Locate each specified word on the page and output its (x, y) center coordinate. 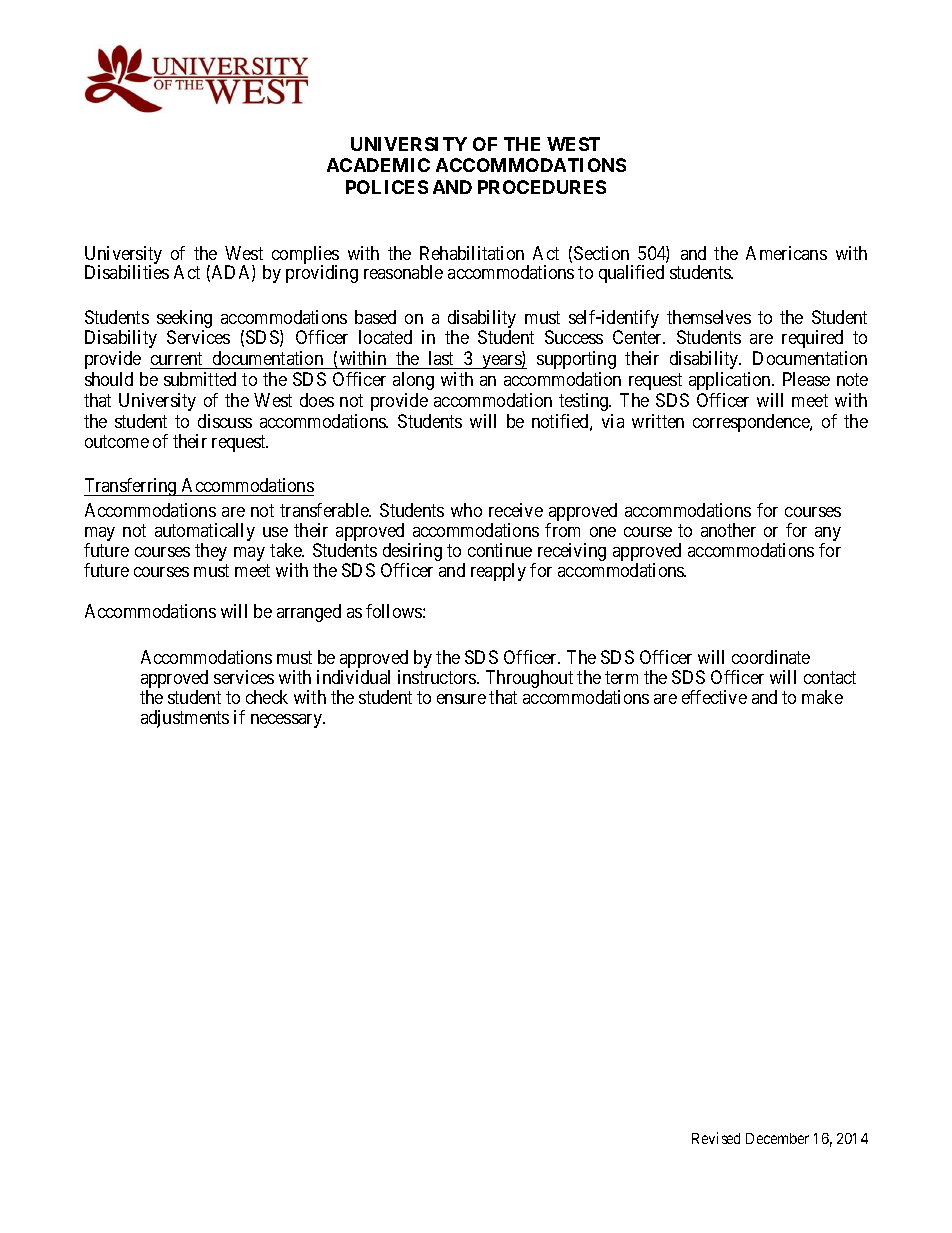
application (731, 381)
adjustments (185, 719)
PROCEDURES (542, 187)
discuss (225, 421)
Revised (716, 1138)
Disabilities (127, 272)
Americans (786, 253)
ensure (461, 699)
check (267, 697)
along (413, 381)
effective (714, 697)
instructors (438, 677)
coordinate (771, 657)
